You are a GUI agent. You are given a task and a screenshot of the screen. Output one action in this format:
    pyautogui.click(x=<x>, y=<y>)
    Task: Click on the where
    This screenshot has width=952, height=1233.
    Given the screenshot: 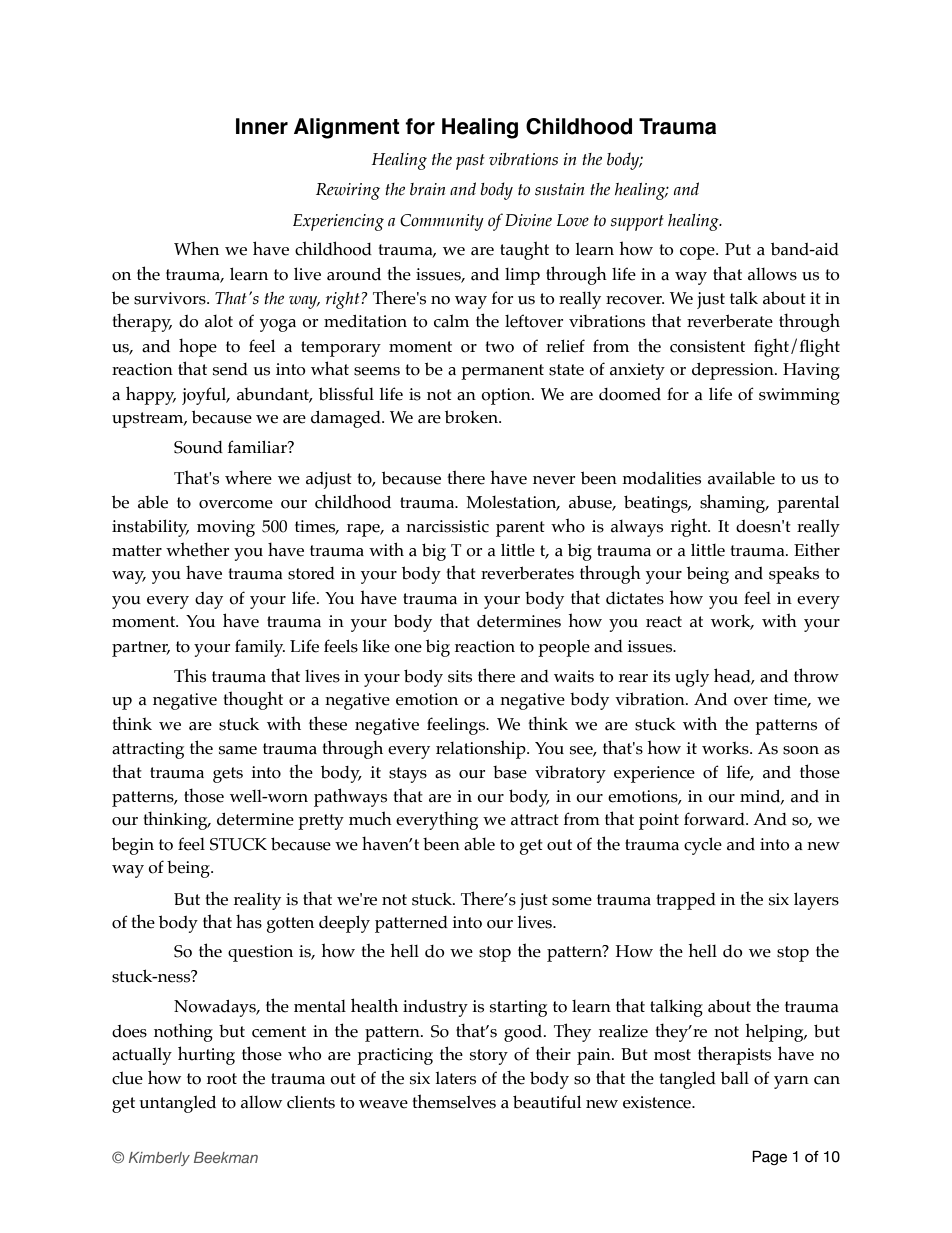 What is the action you would take?
    pyautogui.click(x=248, y=477)
